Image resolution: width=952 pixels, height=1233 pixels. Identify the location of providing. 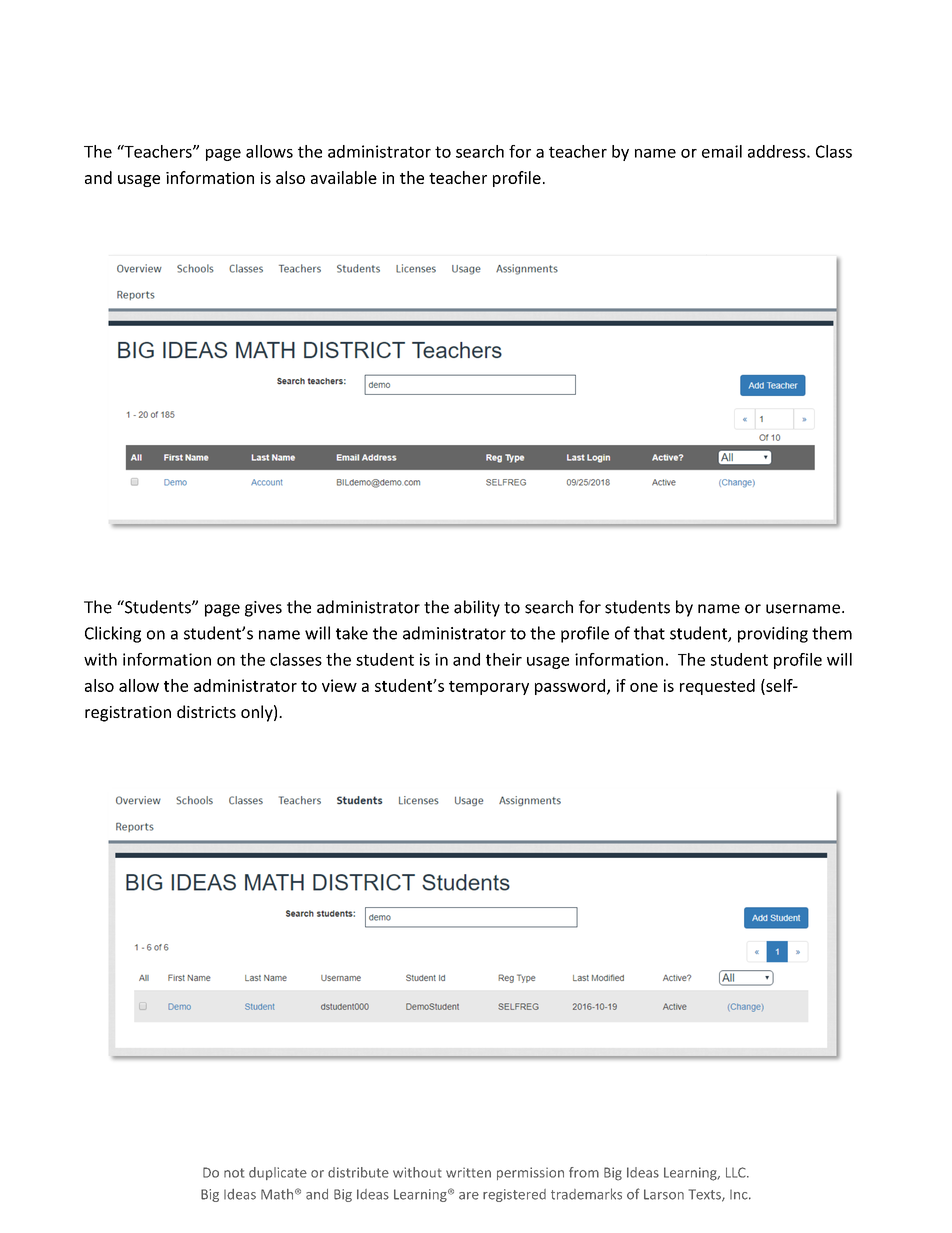
(773, 634).
